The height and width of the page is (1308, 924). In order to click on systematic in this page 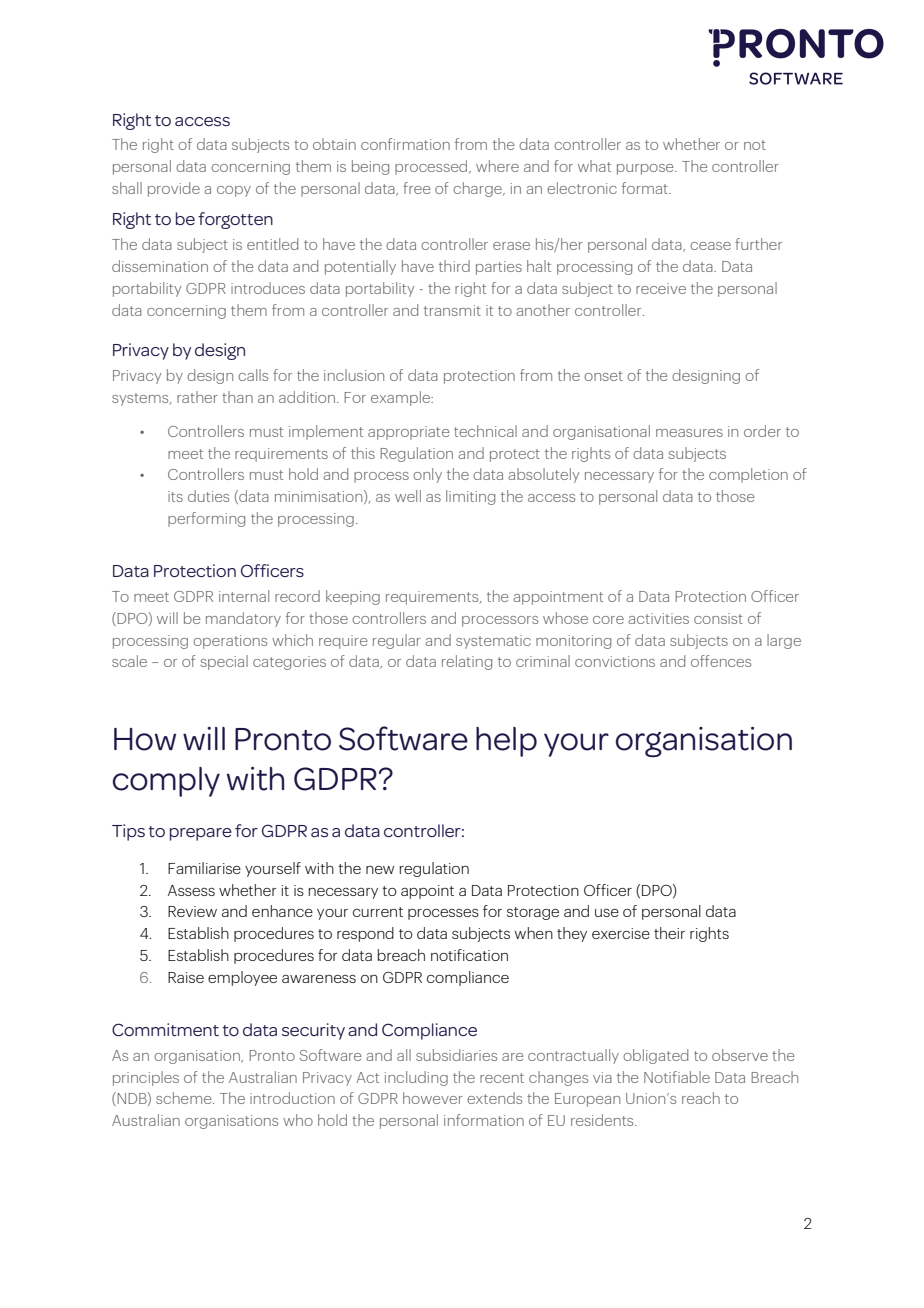, I will do `click(493, 642)`.
